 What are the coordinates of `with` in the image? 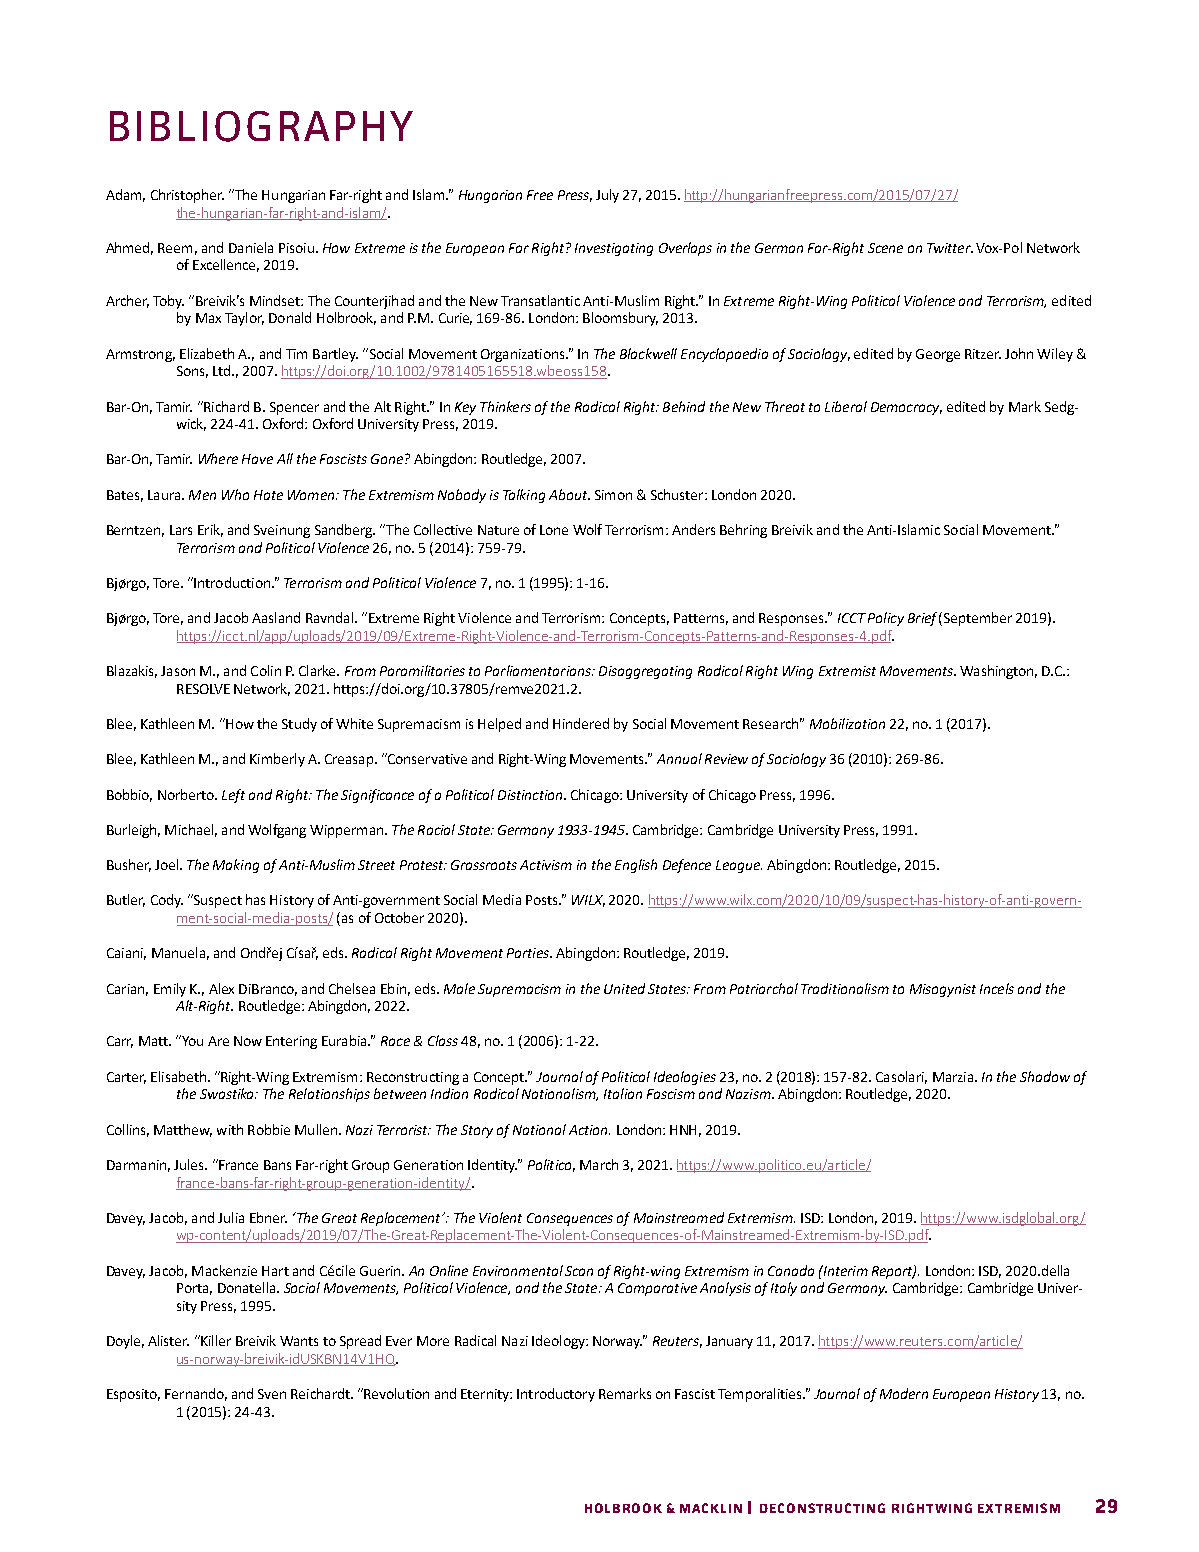 It's located at (230, 1129).
